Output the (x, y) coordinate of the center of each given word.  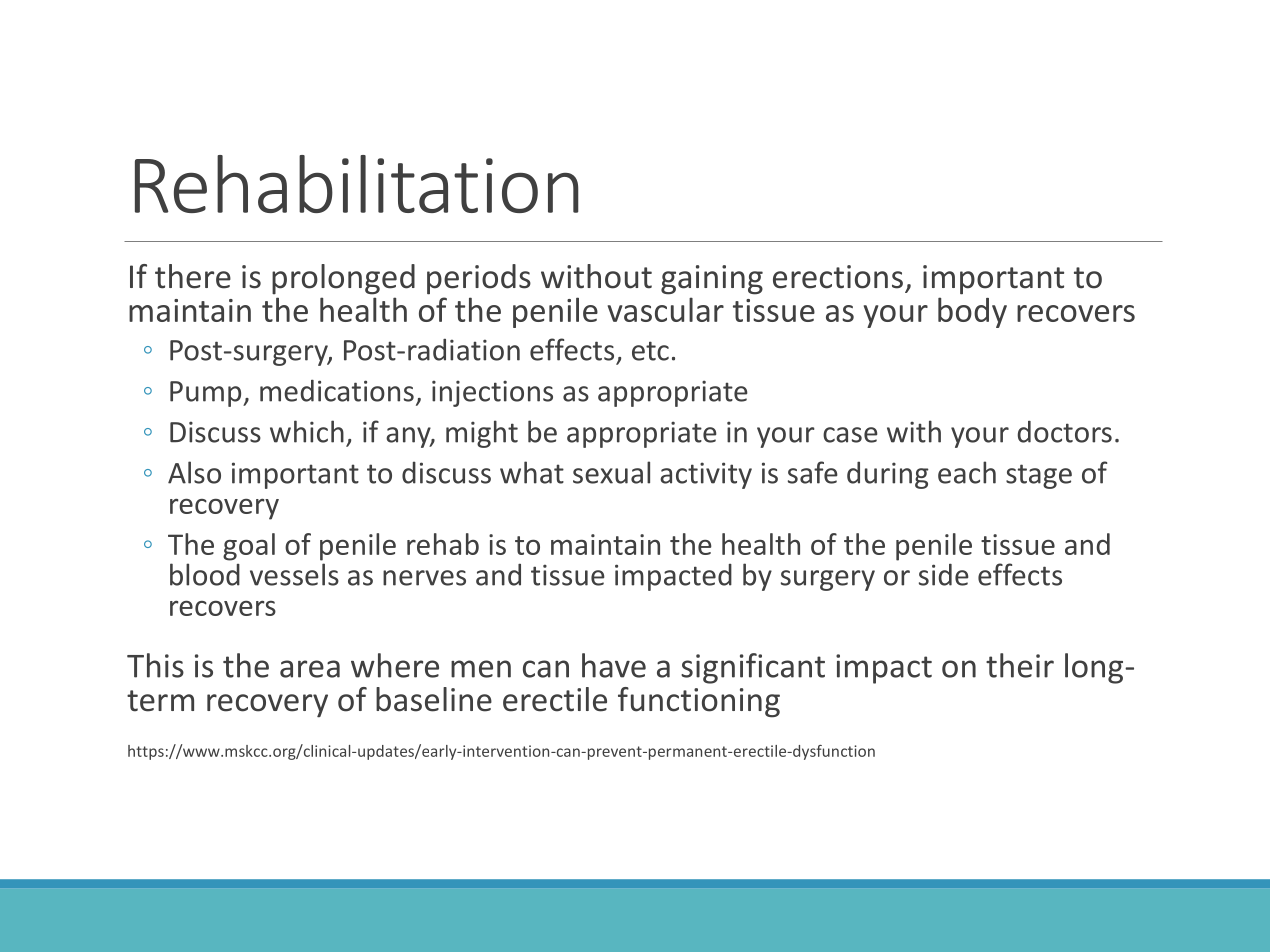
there (193, 276)
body (972, 312)
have (614, 665)
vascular (666, 309)
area (310, 669)
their (1020, 665)
